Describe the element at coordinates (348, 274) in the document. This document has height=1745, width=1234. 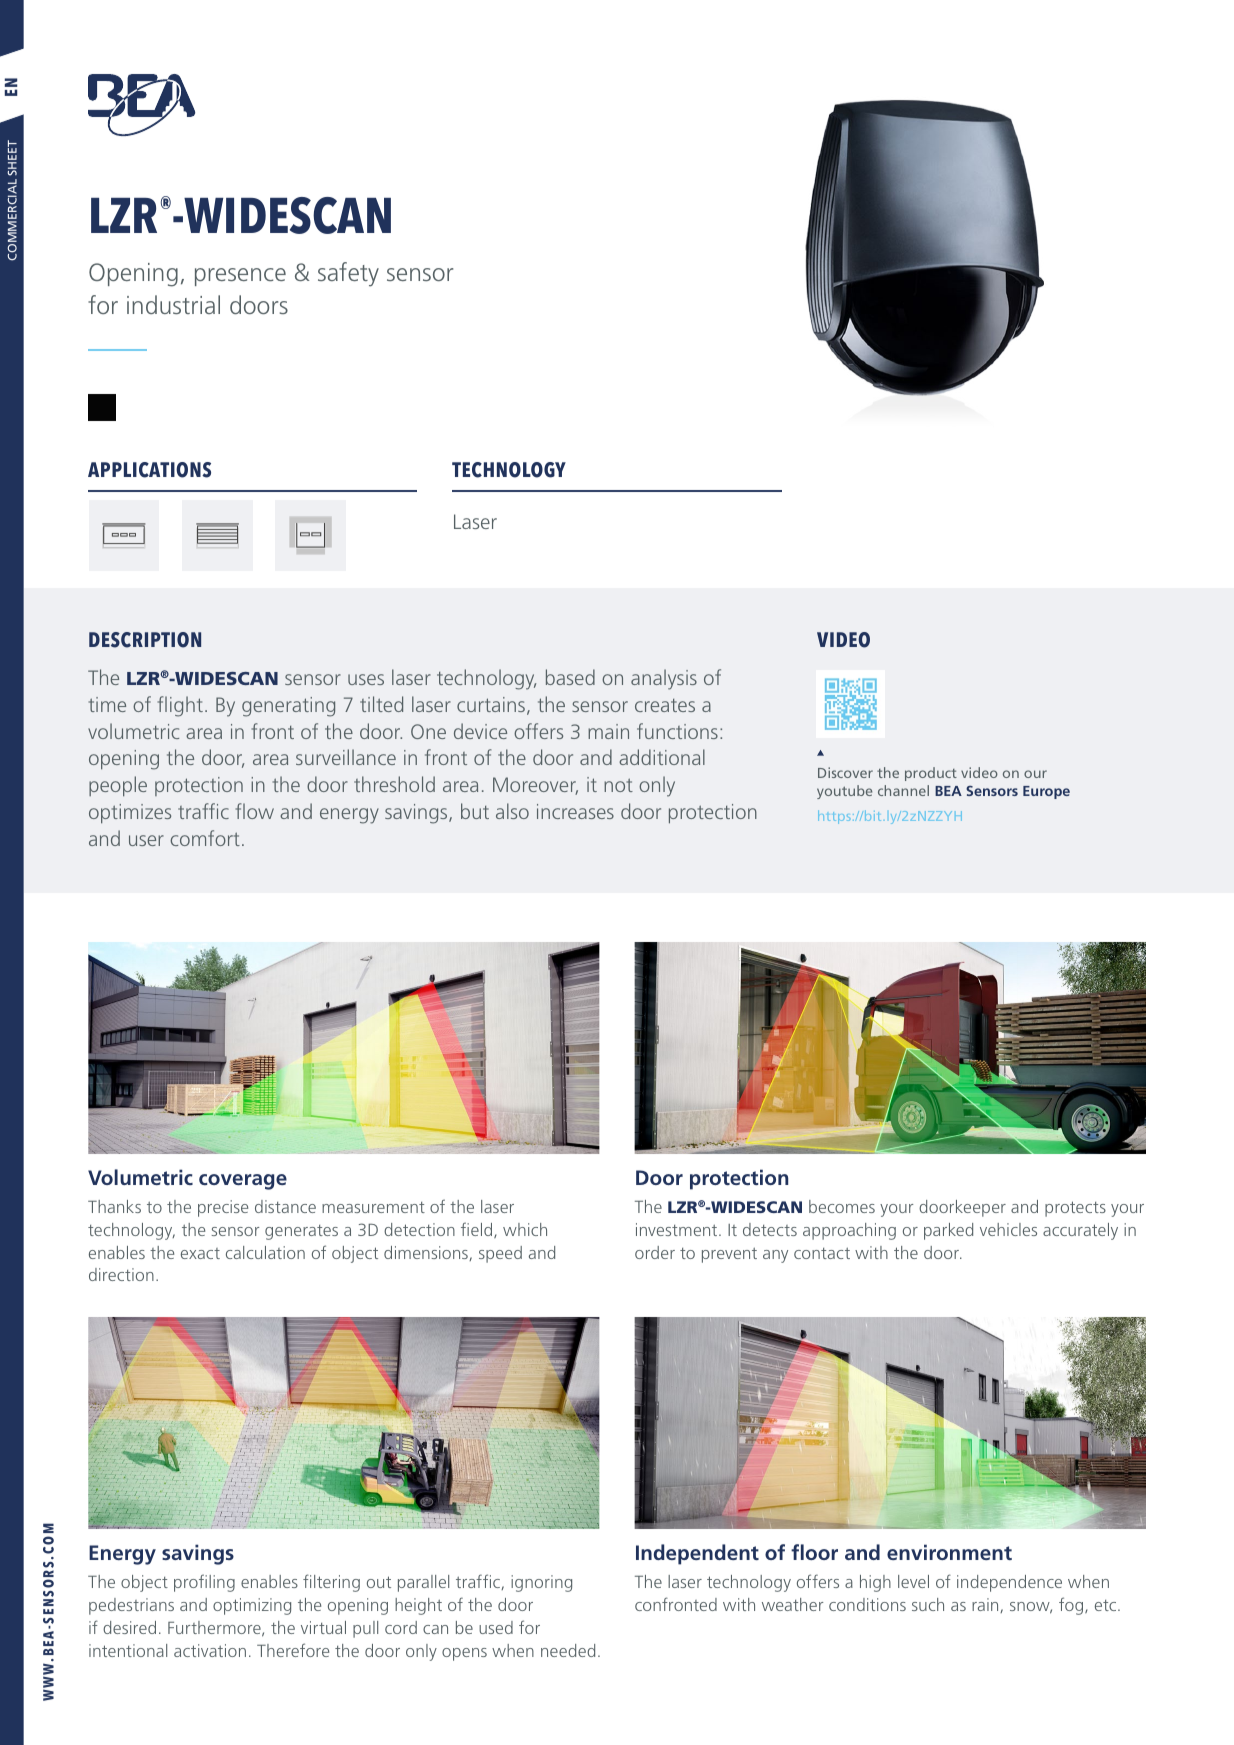
I see `safety` at that location.
